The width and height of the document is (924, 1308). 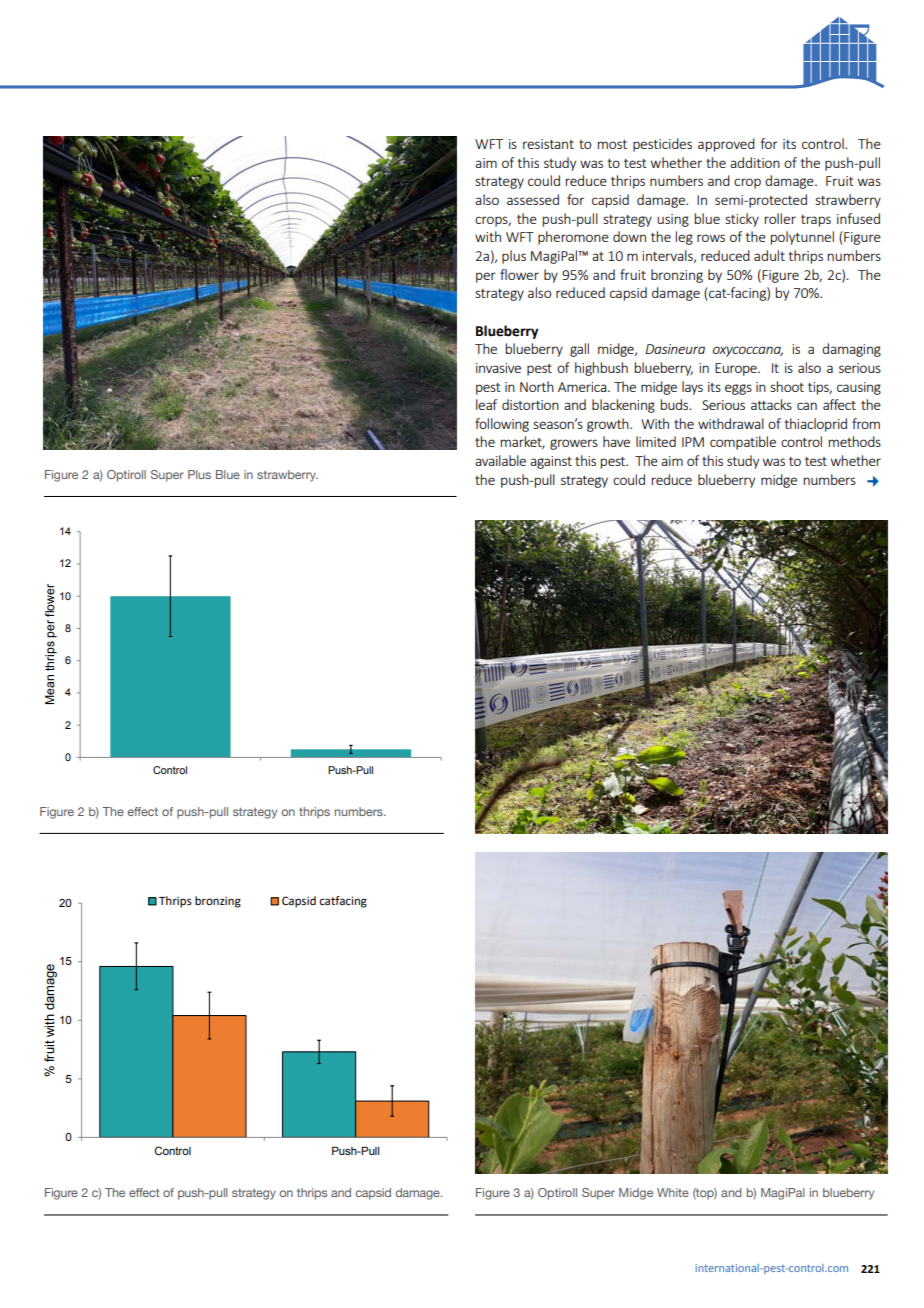 What do you see at coordinates (533, 199) in the document?
I see `assessed` at bounding box center [533, 199].
